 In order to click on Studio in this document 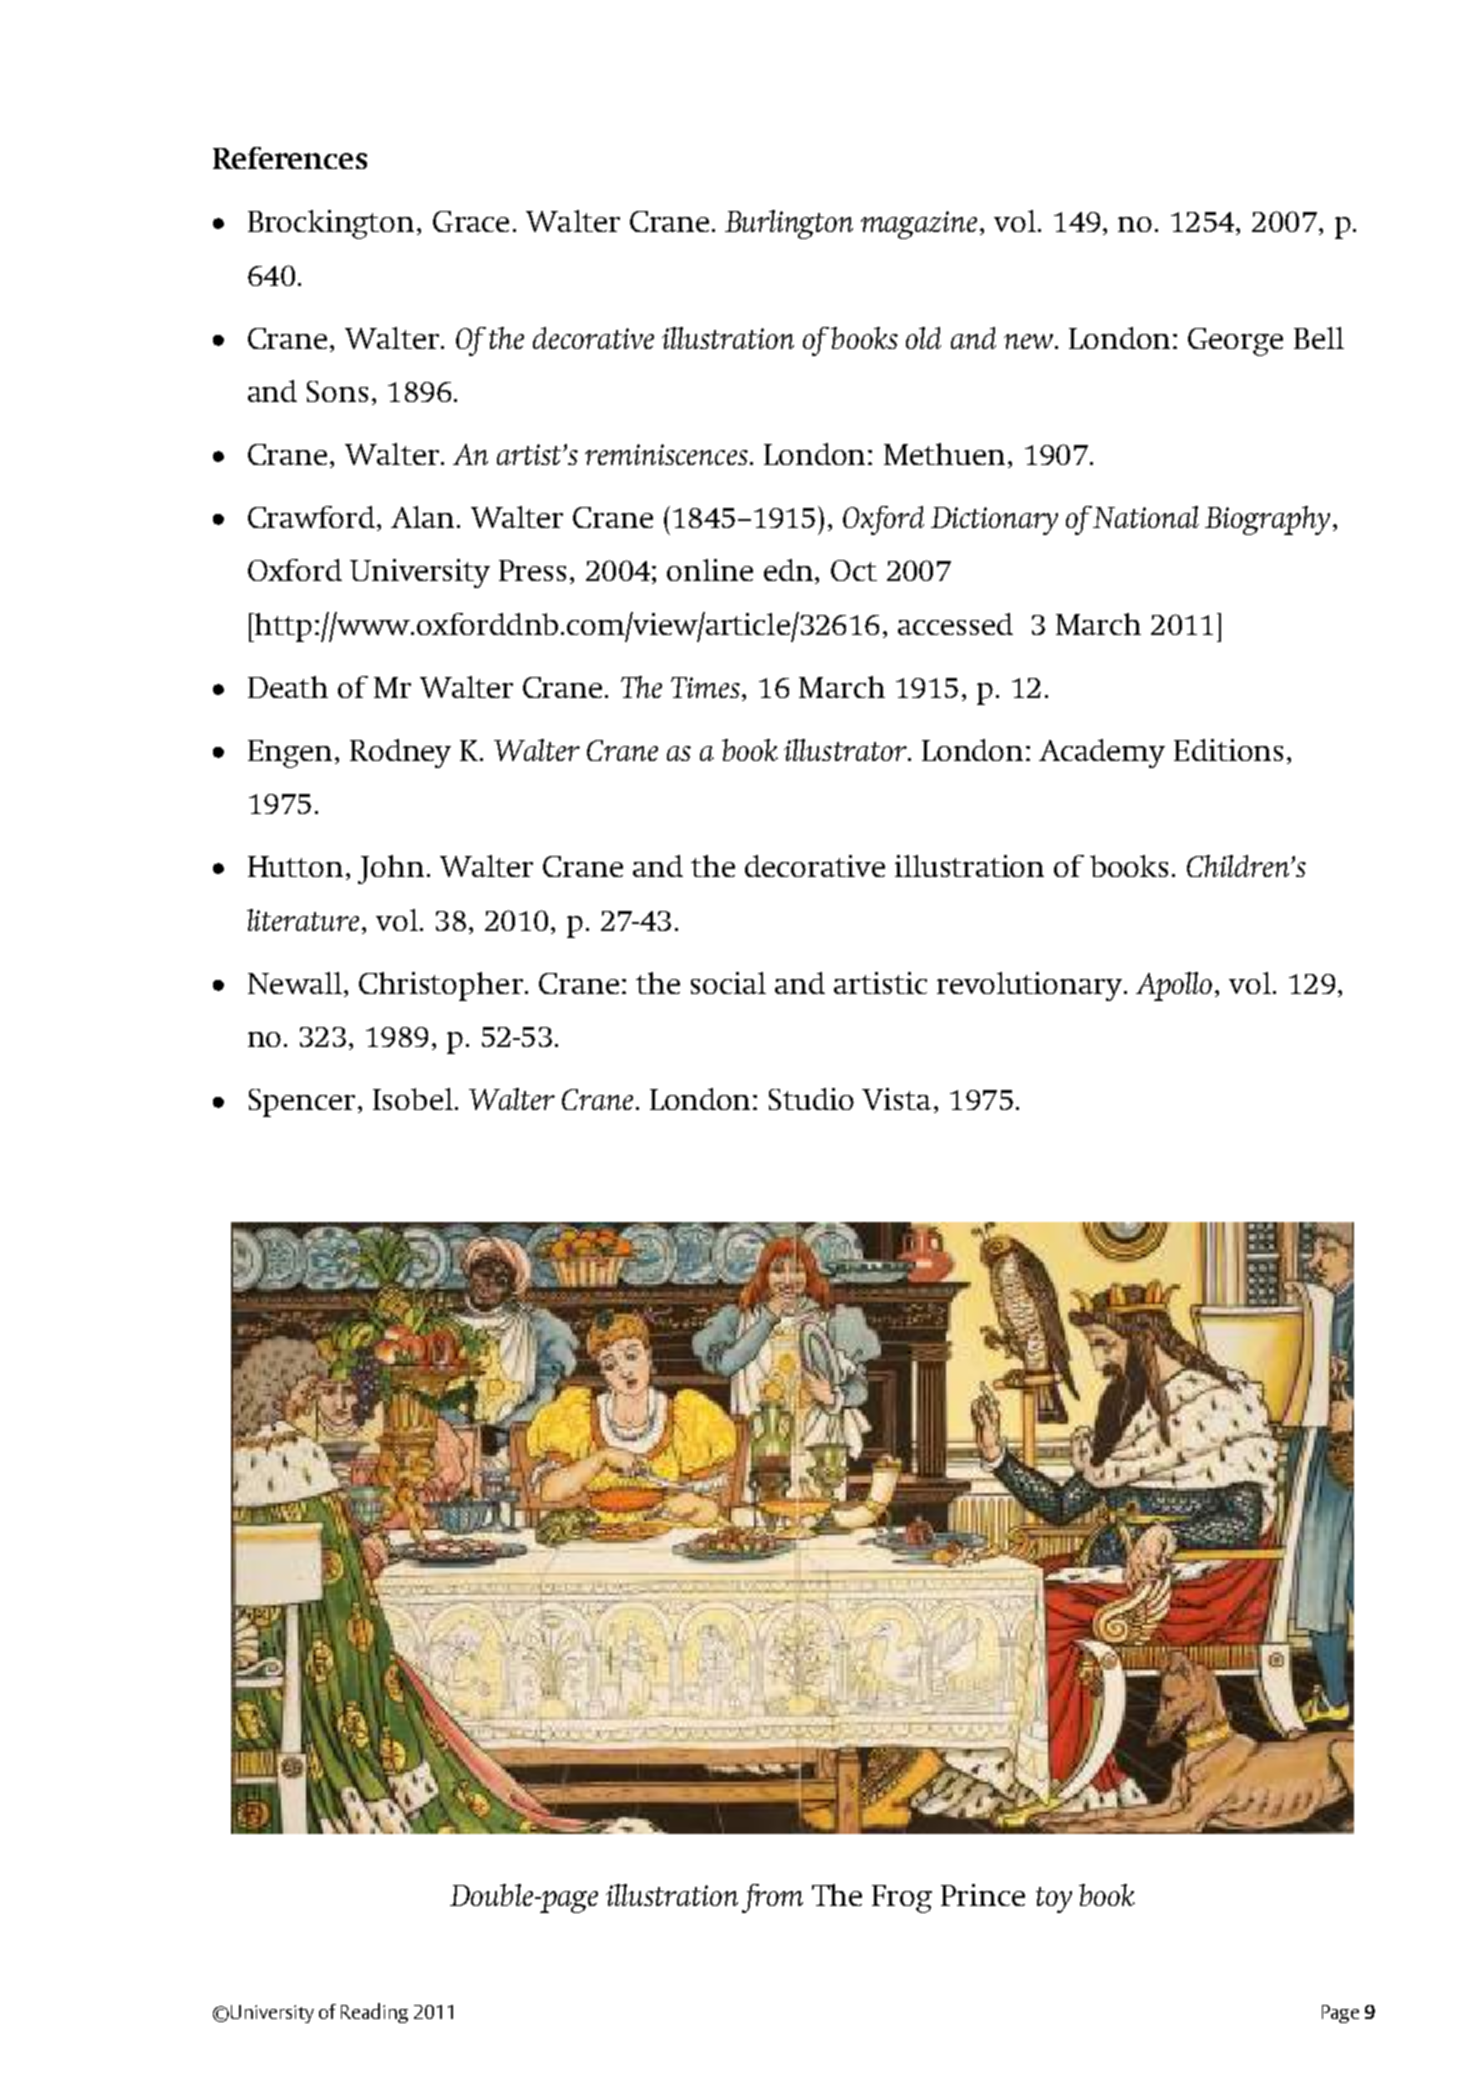, I will do `click(811, 1099)`.
